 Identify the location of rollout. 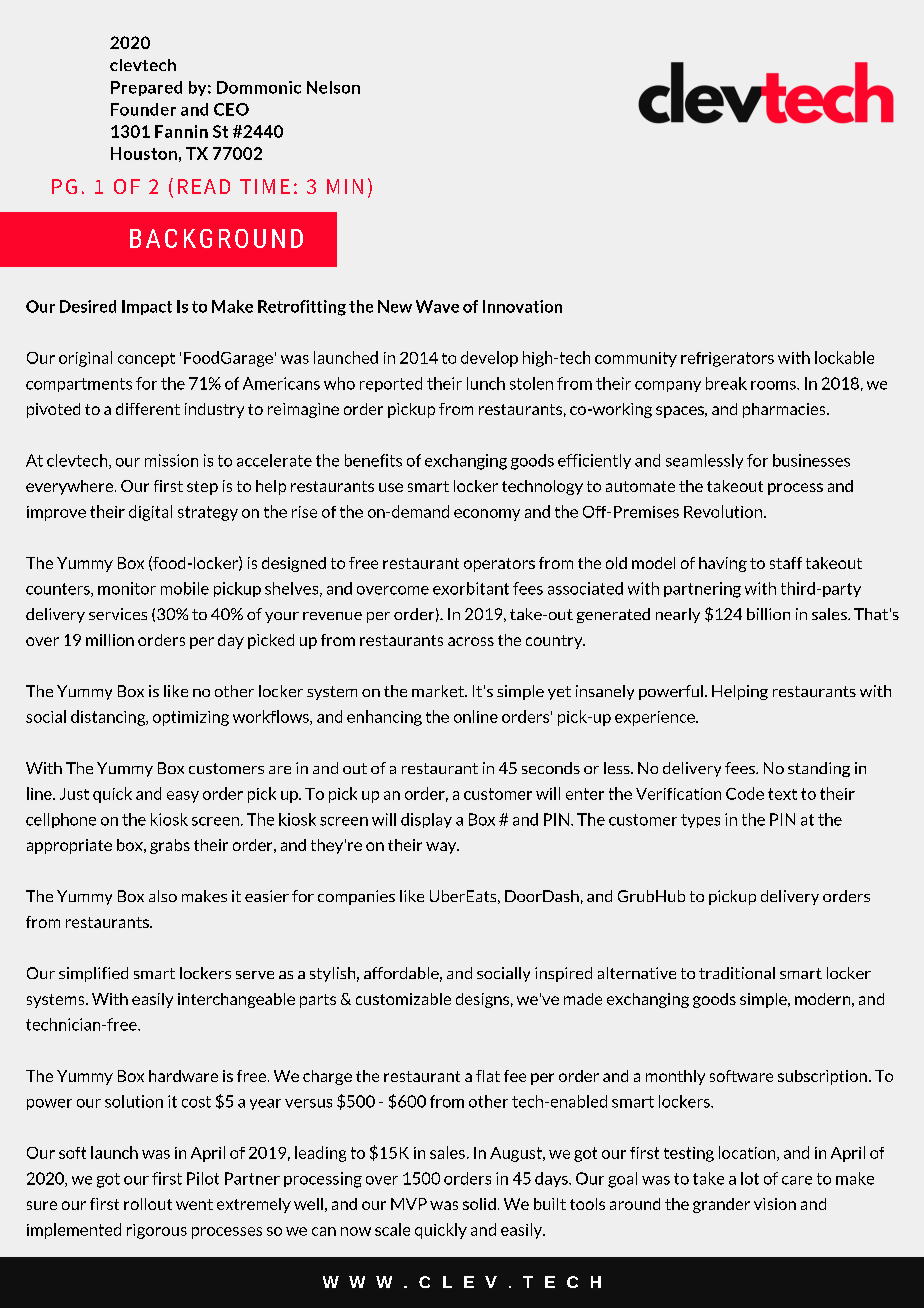
(148, 1204).
